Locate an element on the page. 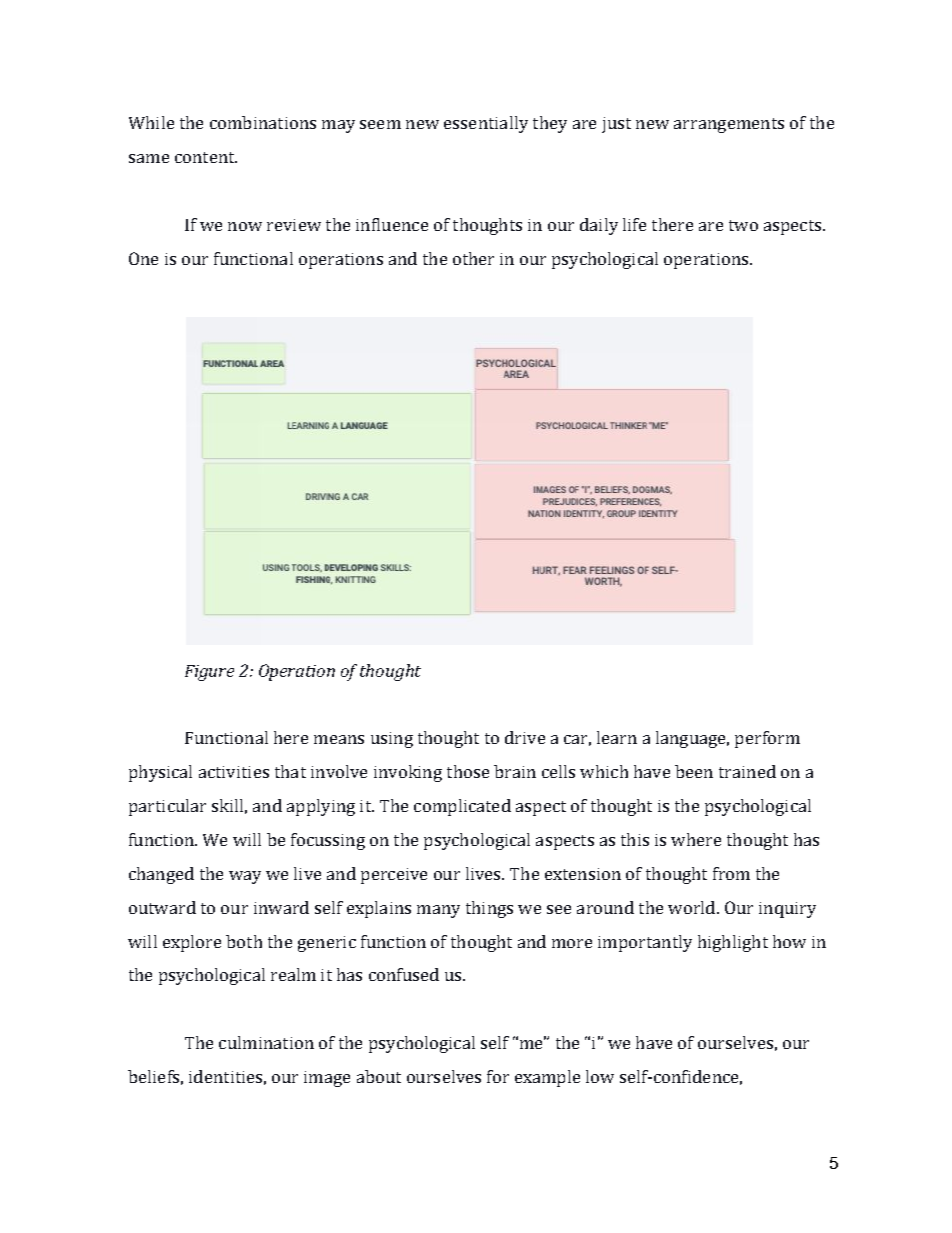 The image size is (952, 1233). other is located at coordinates (473, 258).
